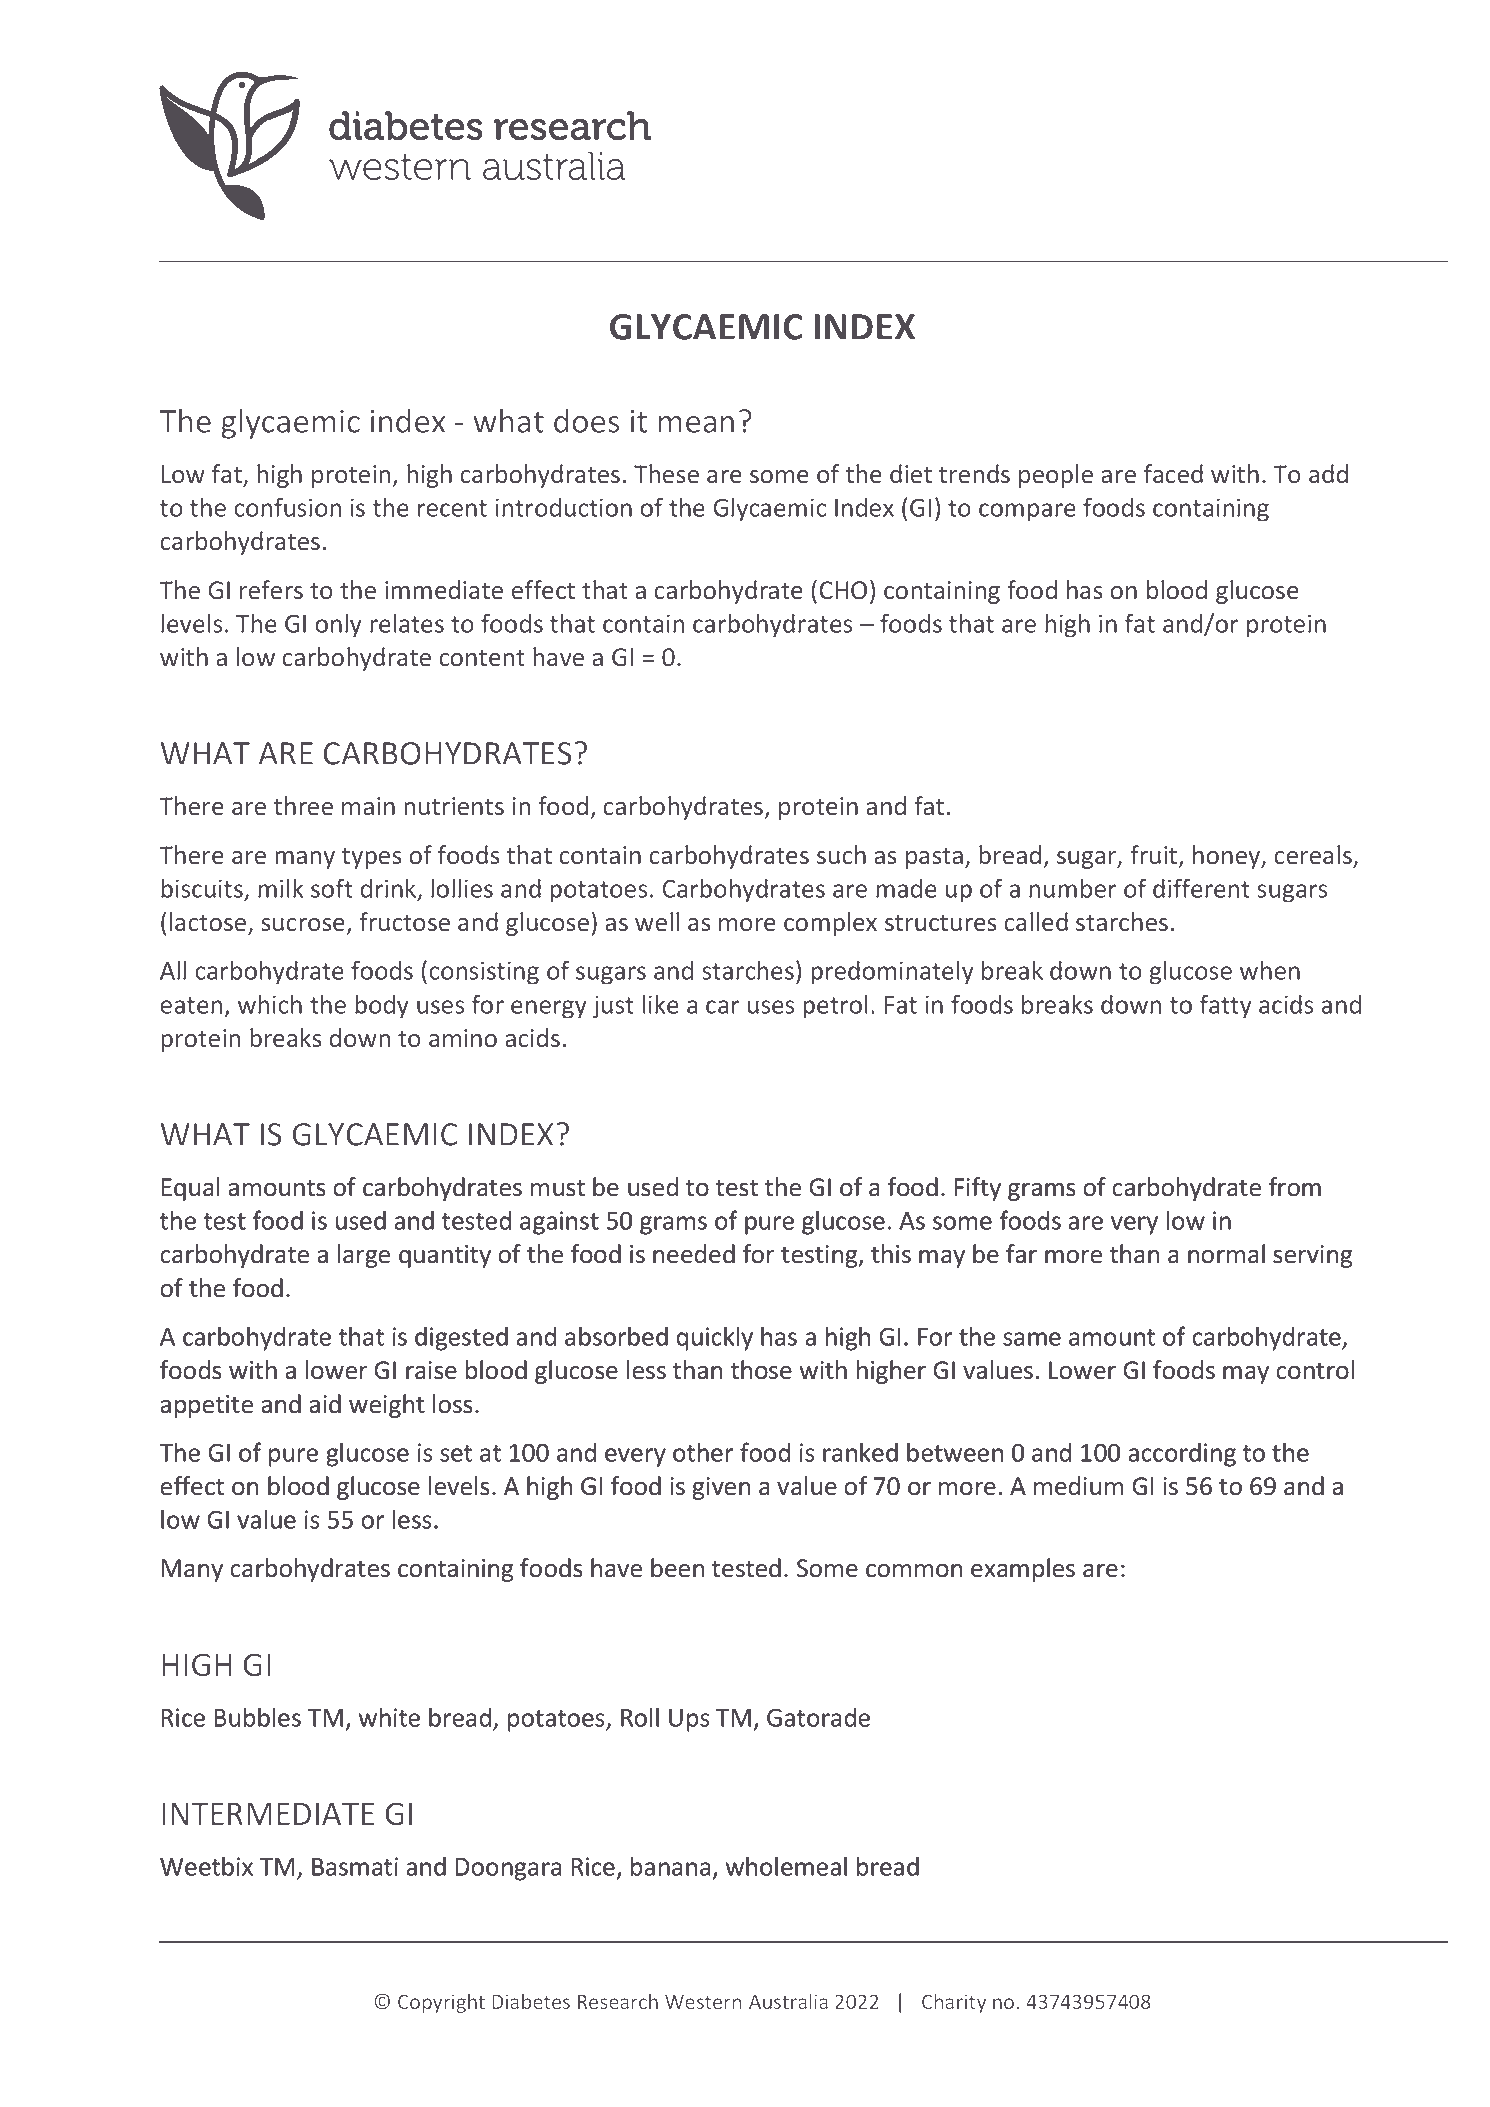  What do you see at coordinates (382, 1006) in the screenshot?
I see `body` at bounding box center [382, 1006].
